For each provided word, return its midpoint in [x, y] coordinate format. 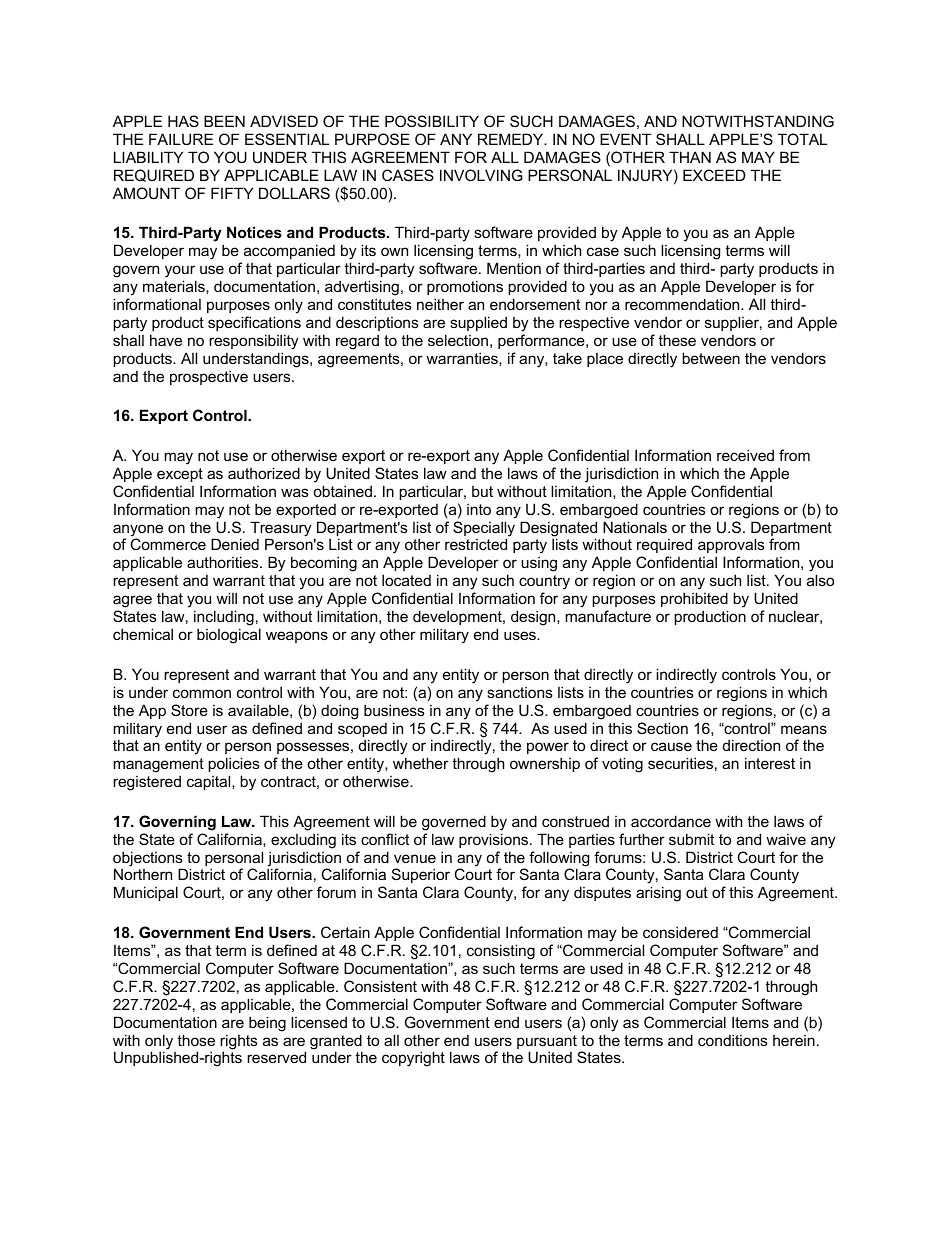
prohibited [694, 599]
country [544, 584]
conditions [733, 1040]
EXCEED [714, 175]
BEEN [224, 121]
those [196, 1040]
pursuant [547, 1043]
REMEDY [512, 139]
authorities [224, 562]
